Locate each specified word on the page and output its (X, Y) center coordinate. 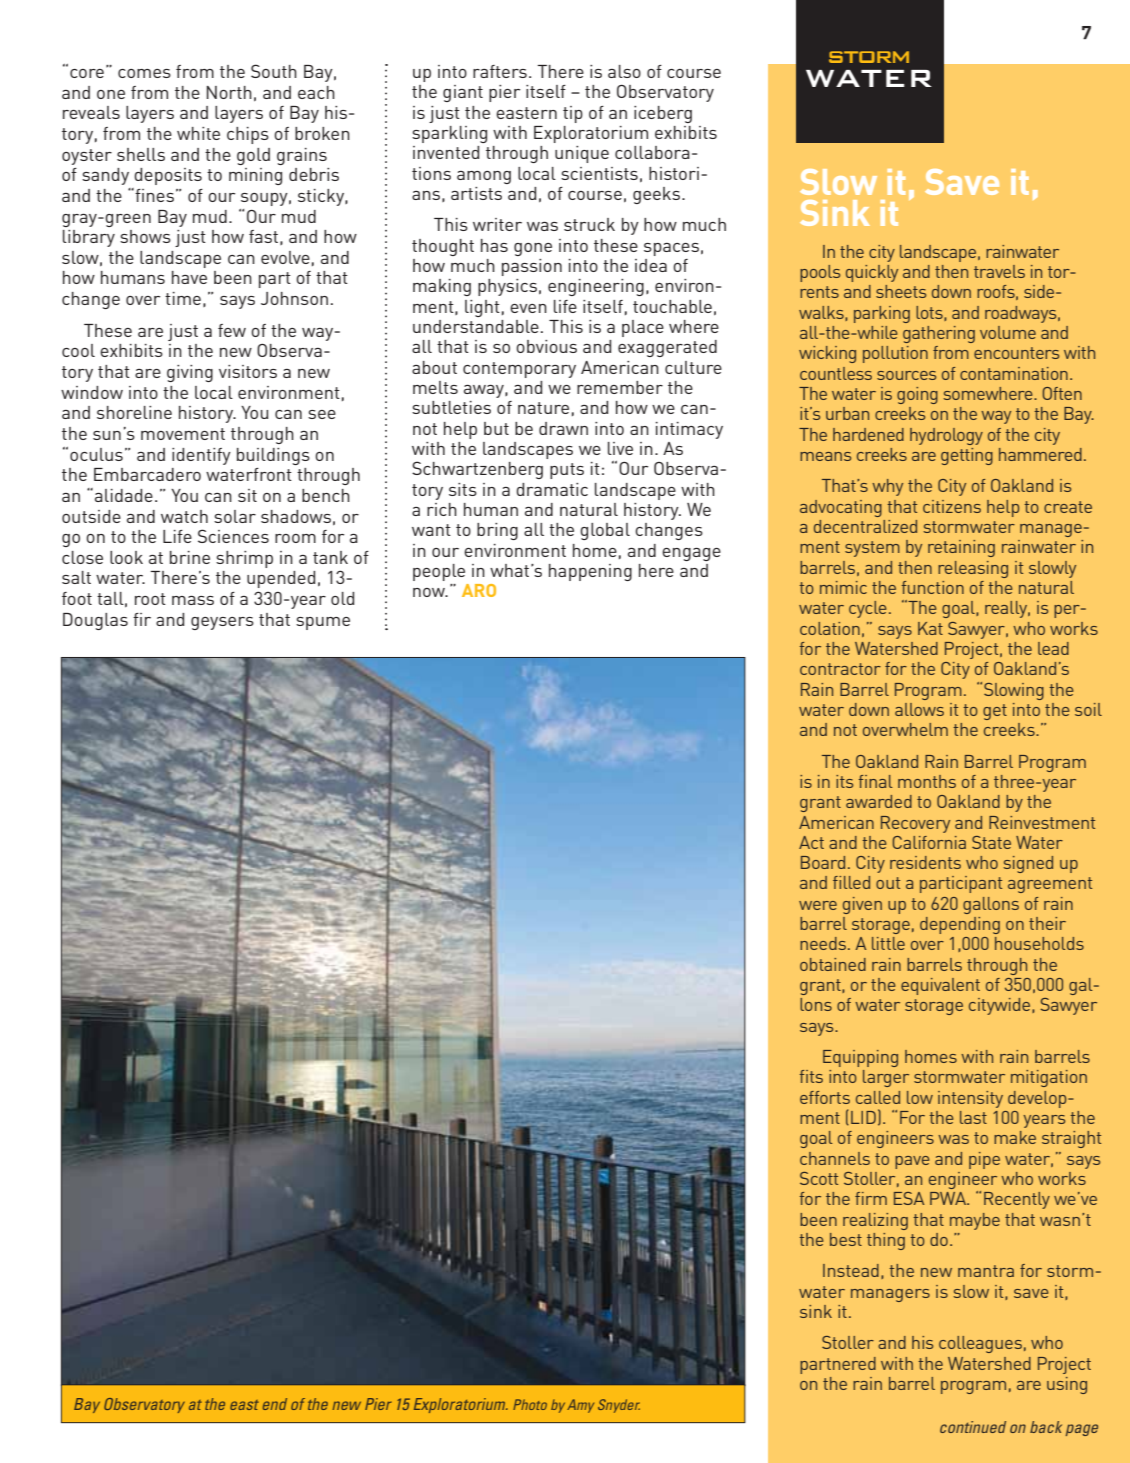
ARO (479, 590)
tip (573, 114)
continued (973, 1427)
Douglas (95, 621)
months (927, 781)
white (198, 133)
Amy (580, 1406)
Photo (530, 1404)
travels (999, 271)
